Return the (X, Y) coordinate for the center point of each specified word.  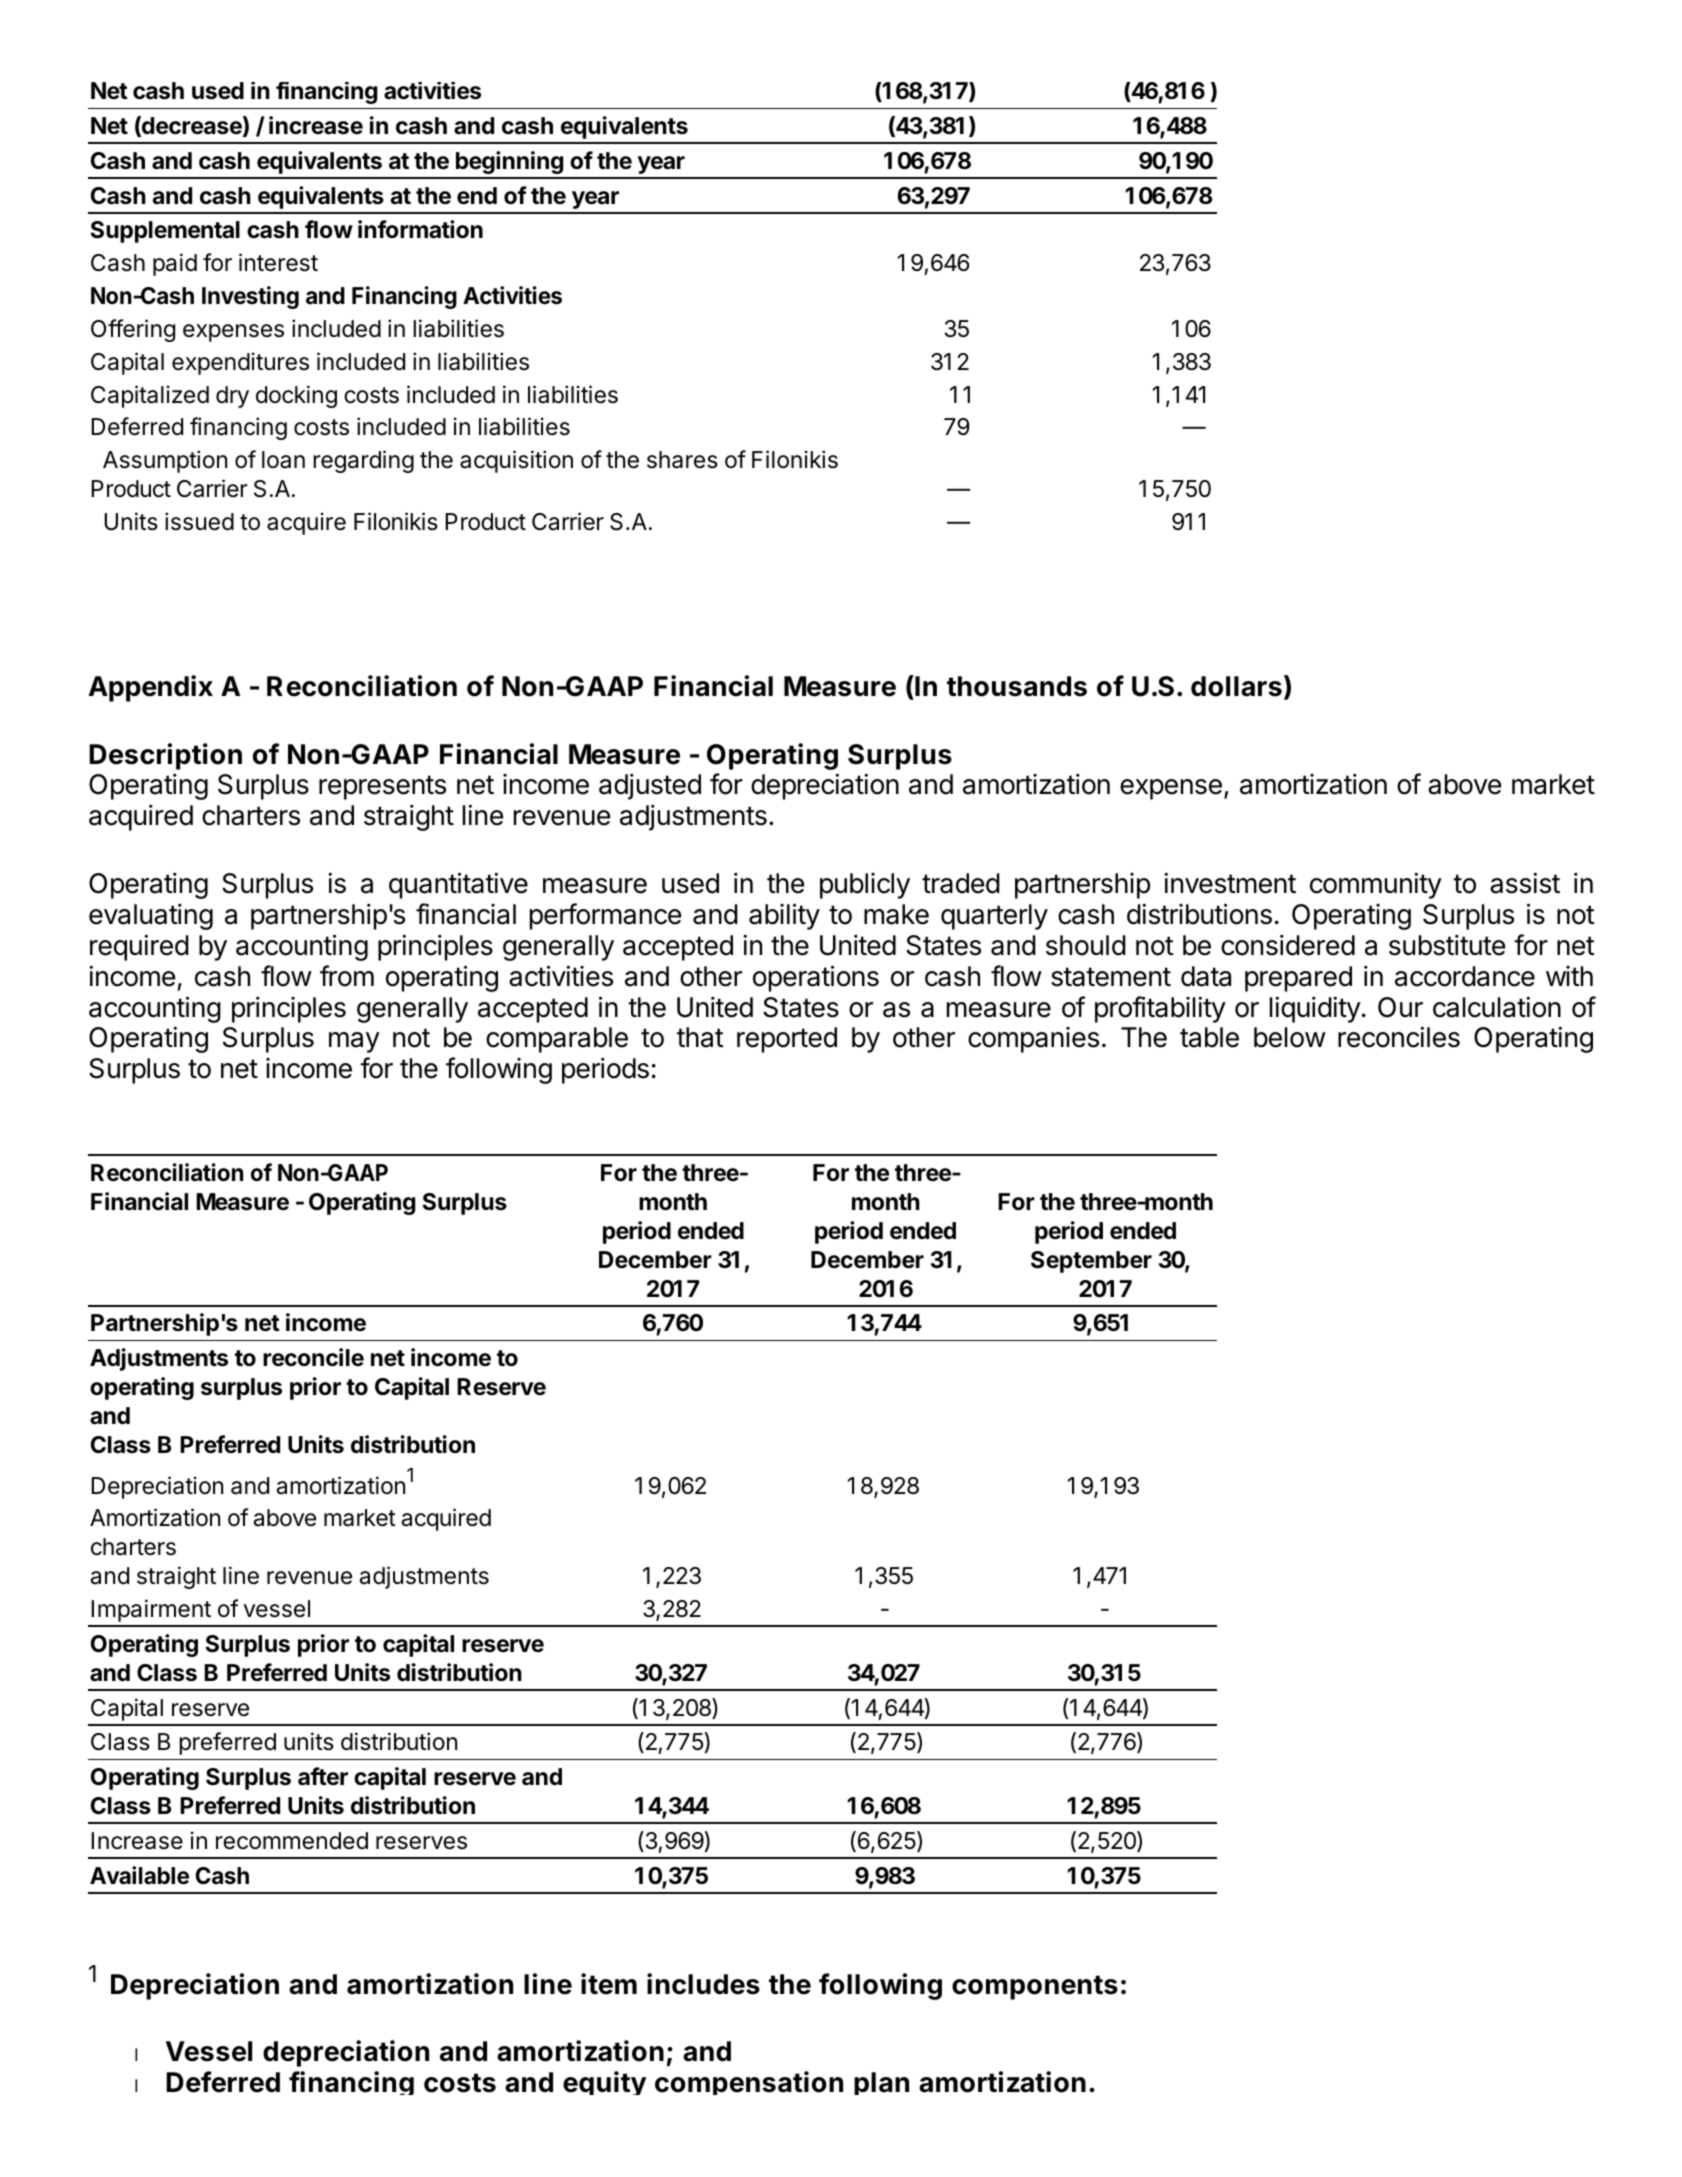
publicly (865, 886)
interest (278, 262)
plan (881, 2083)
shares (682, 460)
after (323, 1776)
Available (139, 1875)
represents (382, 787)
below (1290, 1037)
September (1091, 1262)
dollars (1236, 686)
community (1376, 885)
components (1035, 1987)
